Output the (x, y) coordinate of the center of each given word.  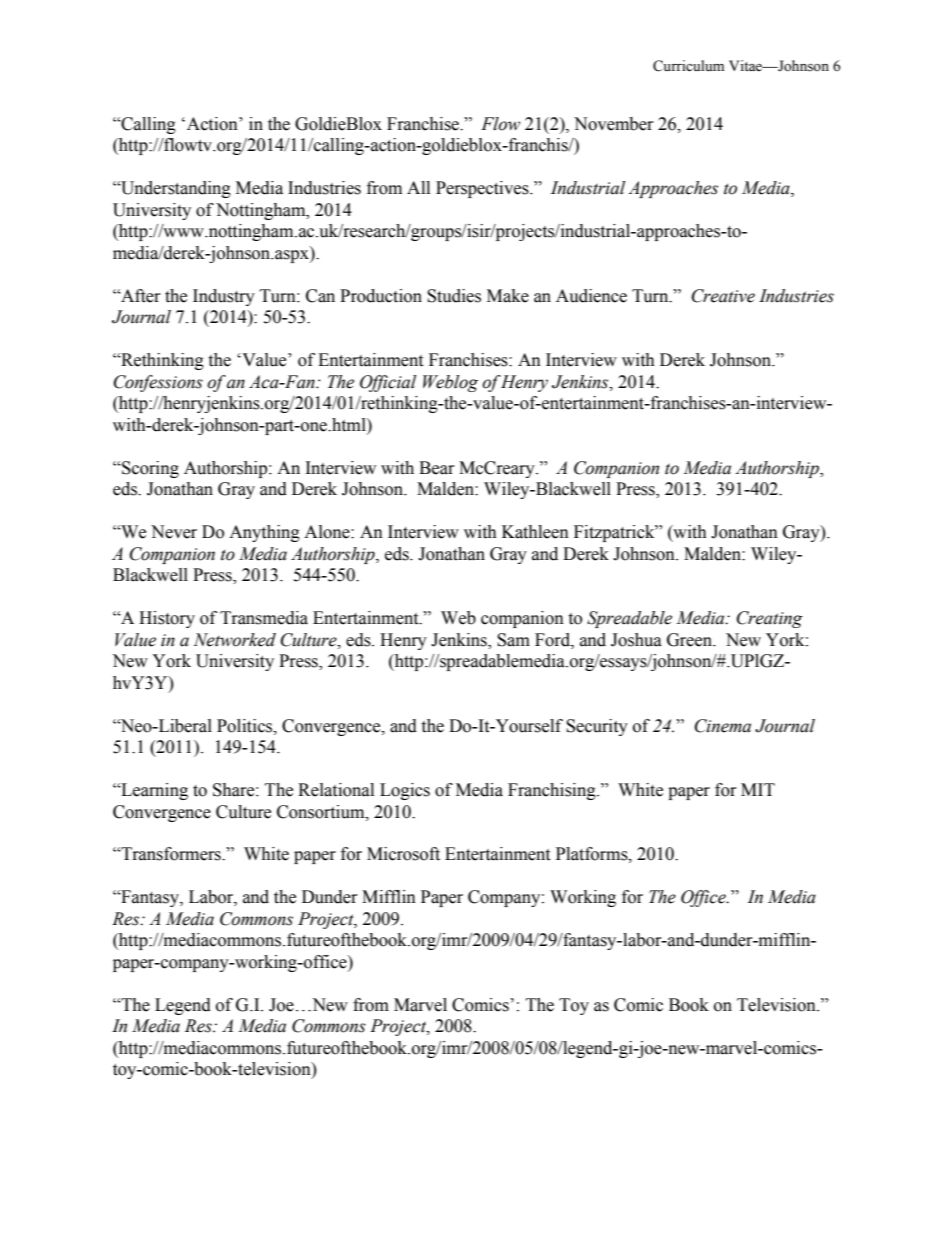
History (167, 619)
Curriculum (688, 66)
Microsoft (403, 854)
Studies (454, 296)
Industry (224, 297)
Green (690, 640)
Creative (723, 296)
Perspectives (483, 189)
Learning (153, 791)
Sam (513, 640)
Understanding (175, 189)
